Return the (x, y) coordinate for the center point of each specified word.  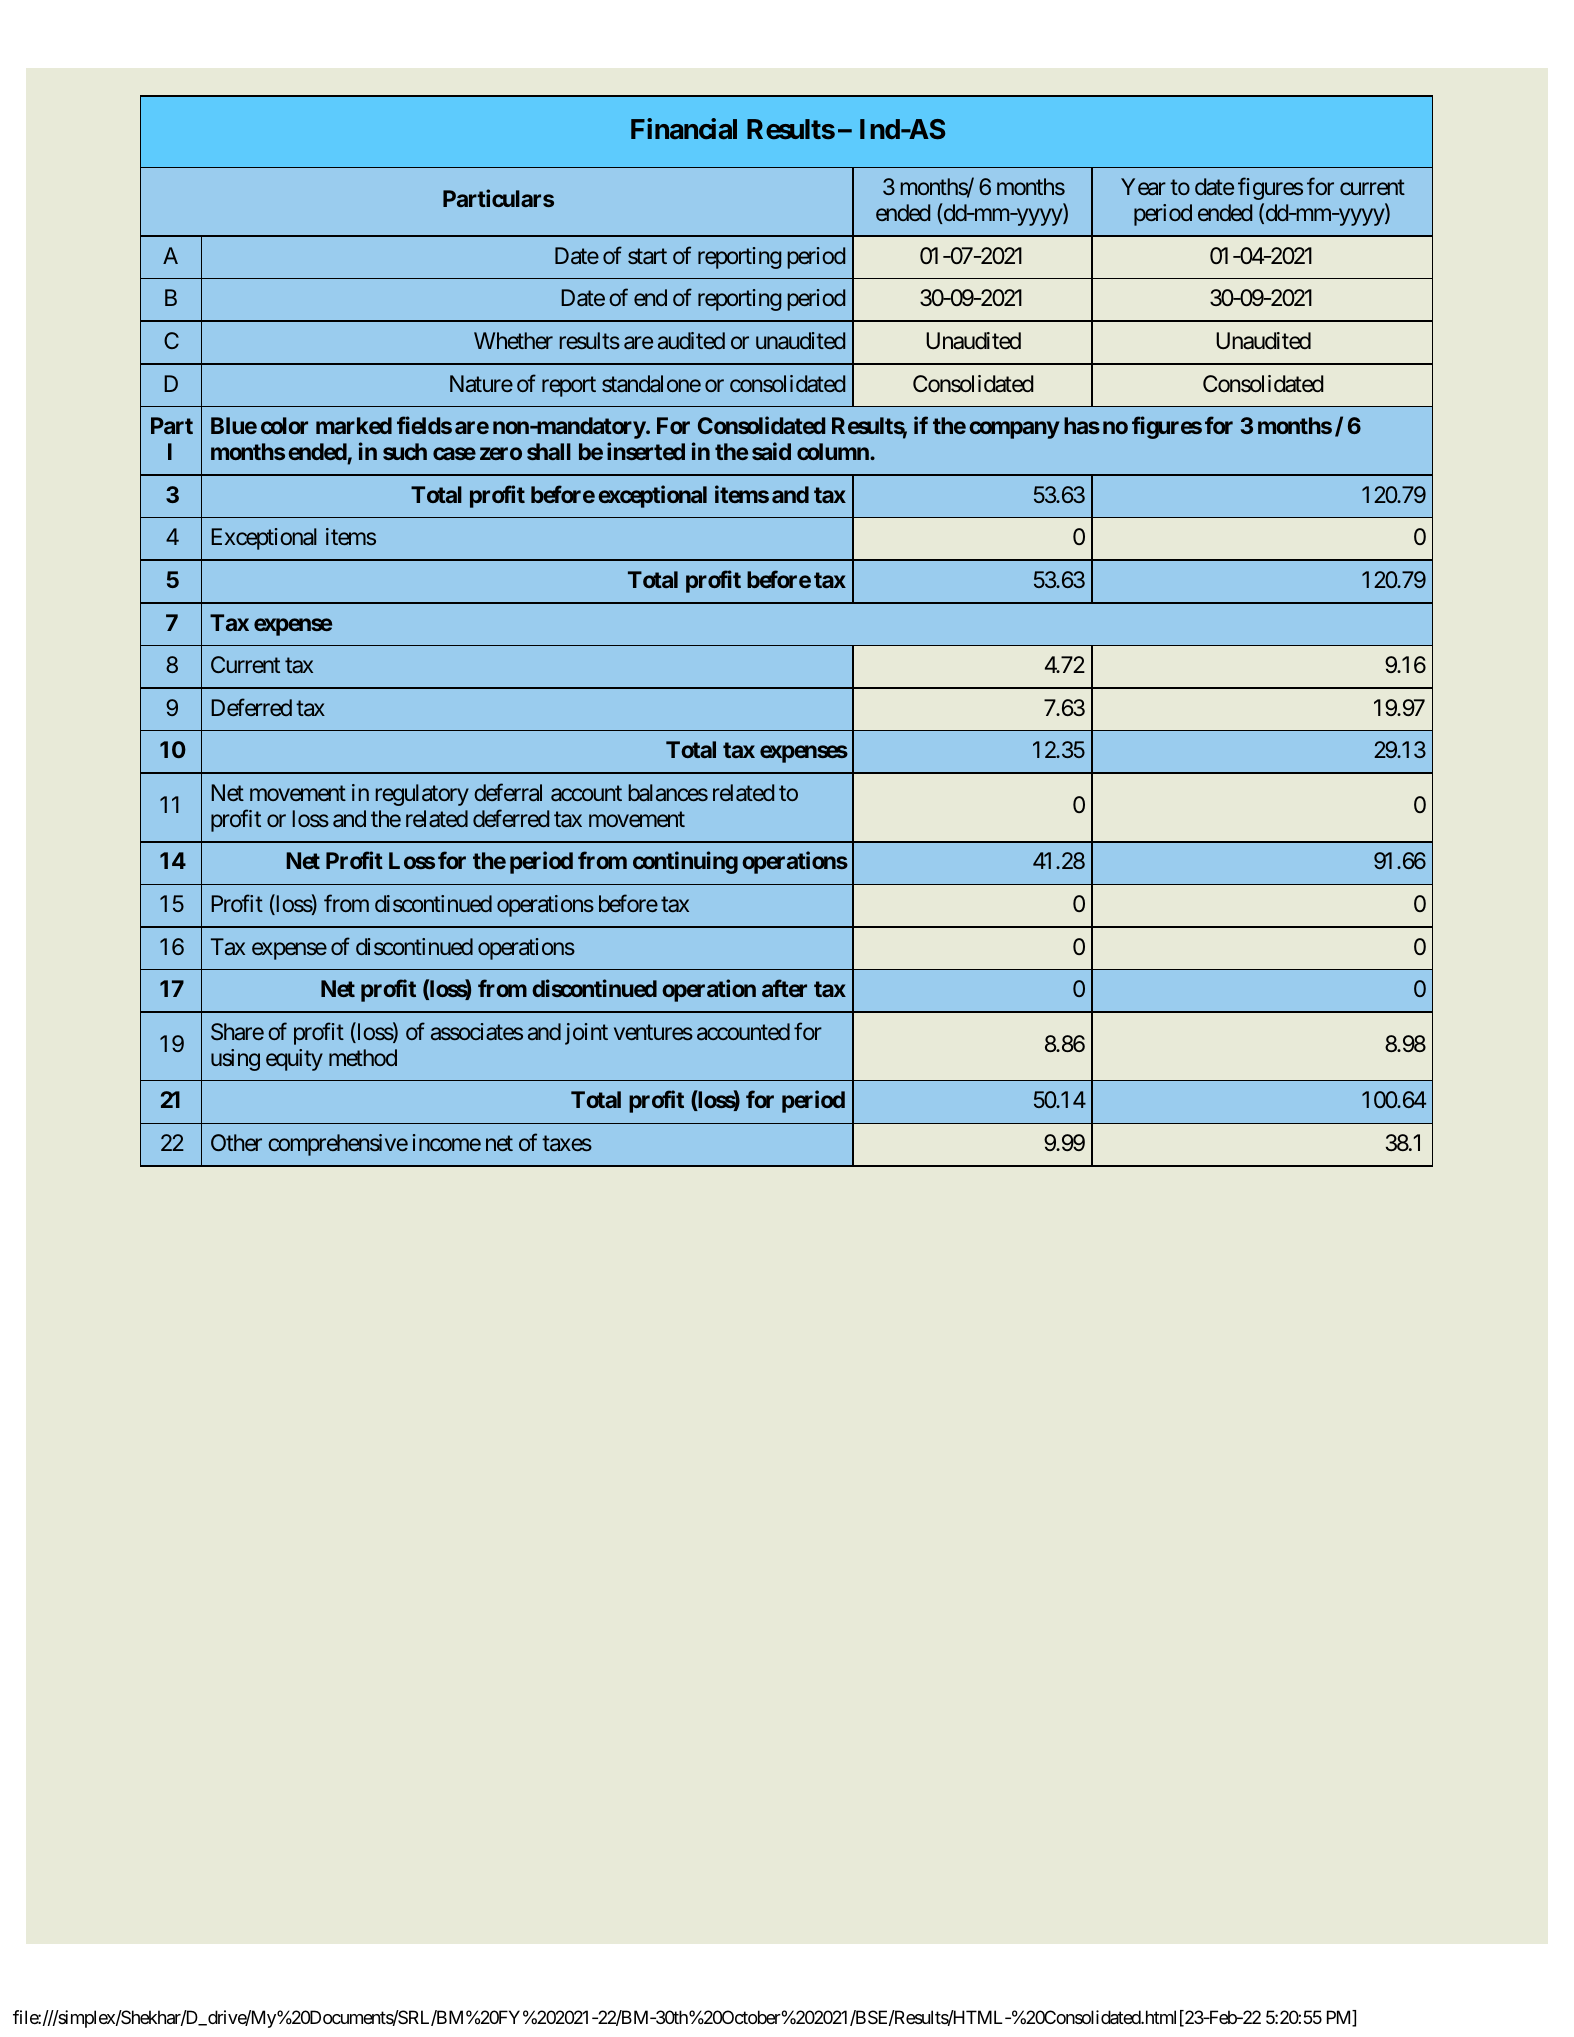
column (834, 451)
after (784, 988)
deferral (508, 792)
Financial (684, 129)
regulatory (422, 795)
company (1014, 430)
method (363, 1057)
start (647, 256)
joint (586, 1034)
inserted (646, 451)
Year (1143, 187)
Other (236, 1142)
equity (294, 1060)
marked (354, 425)
